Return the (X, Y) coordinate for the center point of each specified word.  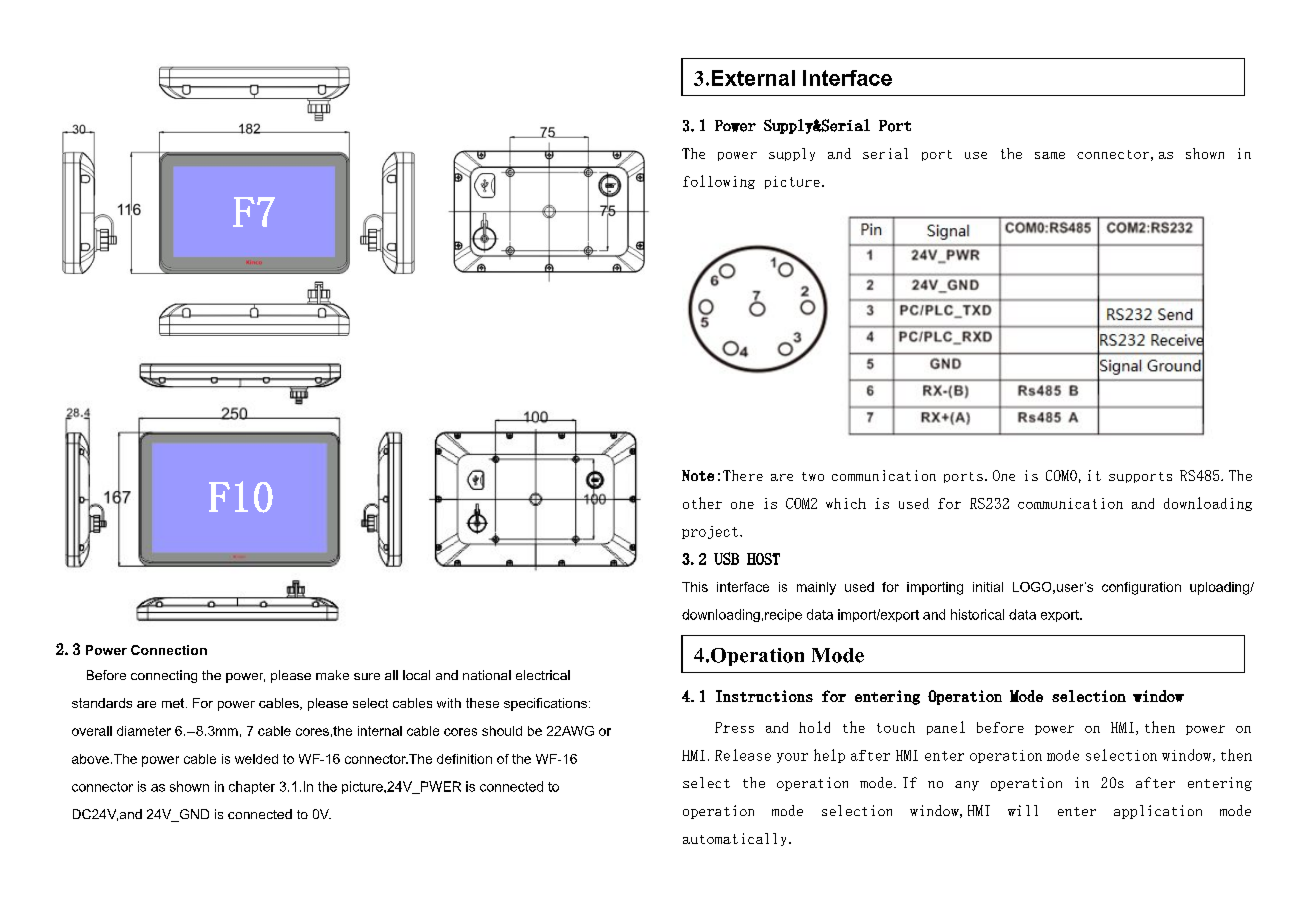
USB (726, 558)
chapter (252, 787)
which (846, 503)
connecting (164, 676)
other (702, 503)
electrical (543, 675)
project (710, 532)
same (1050, 155)
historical (977, 614)
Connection (169, 650)
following (719, 182)
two (813, 476)
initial (988, 587)
